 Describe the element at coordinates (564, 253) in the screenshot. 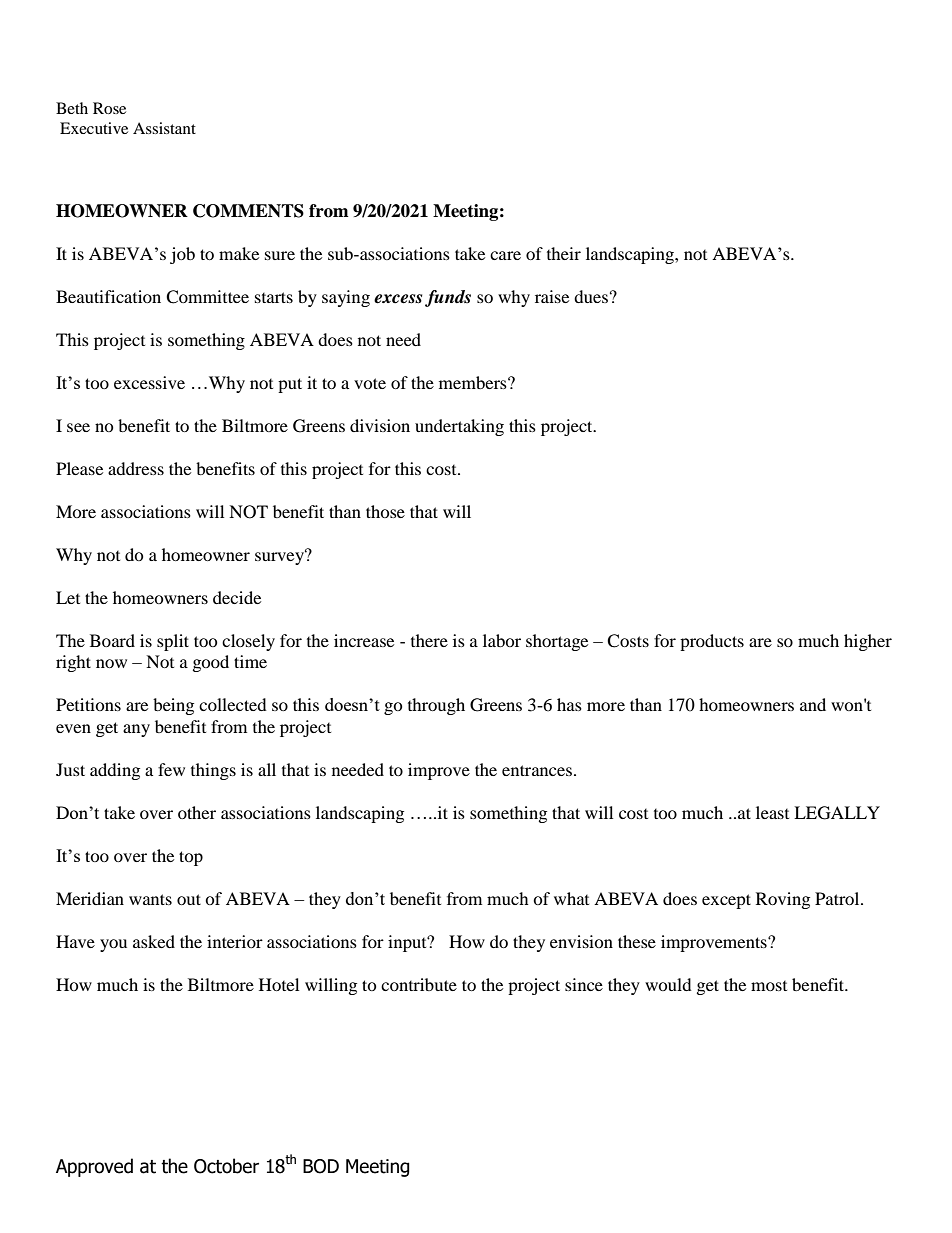

I see `their` at that location.
